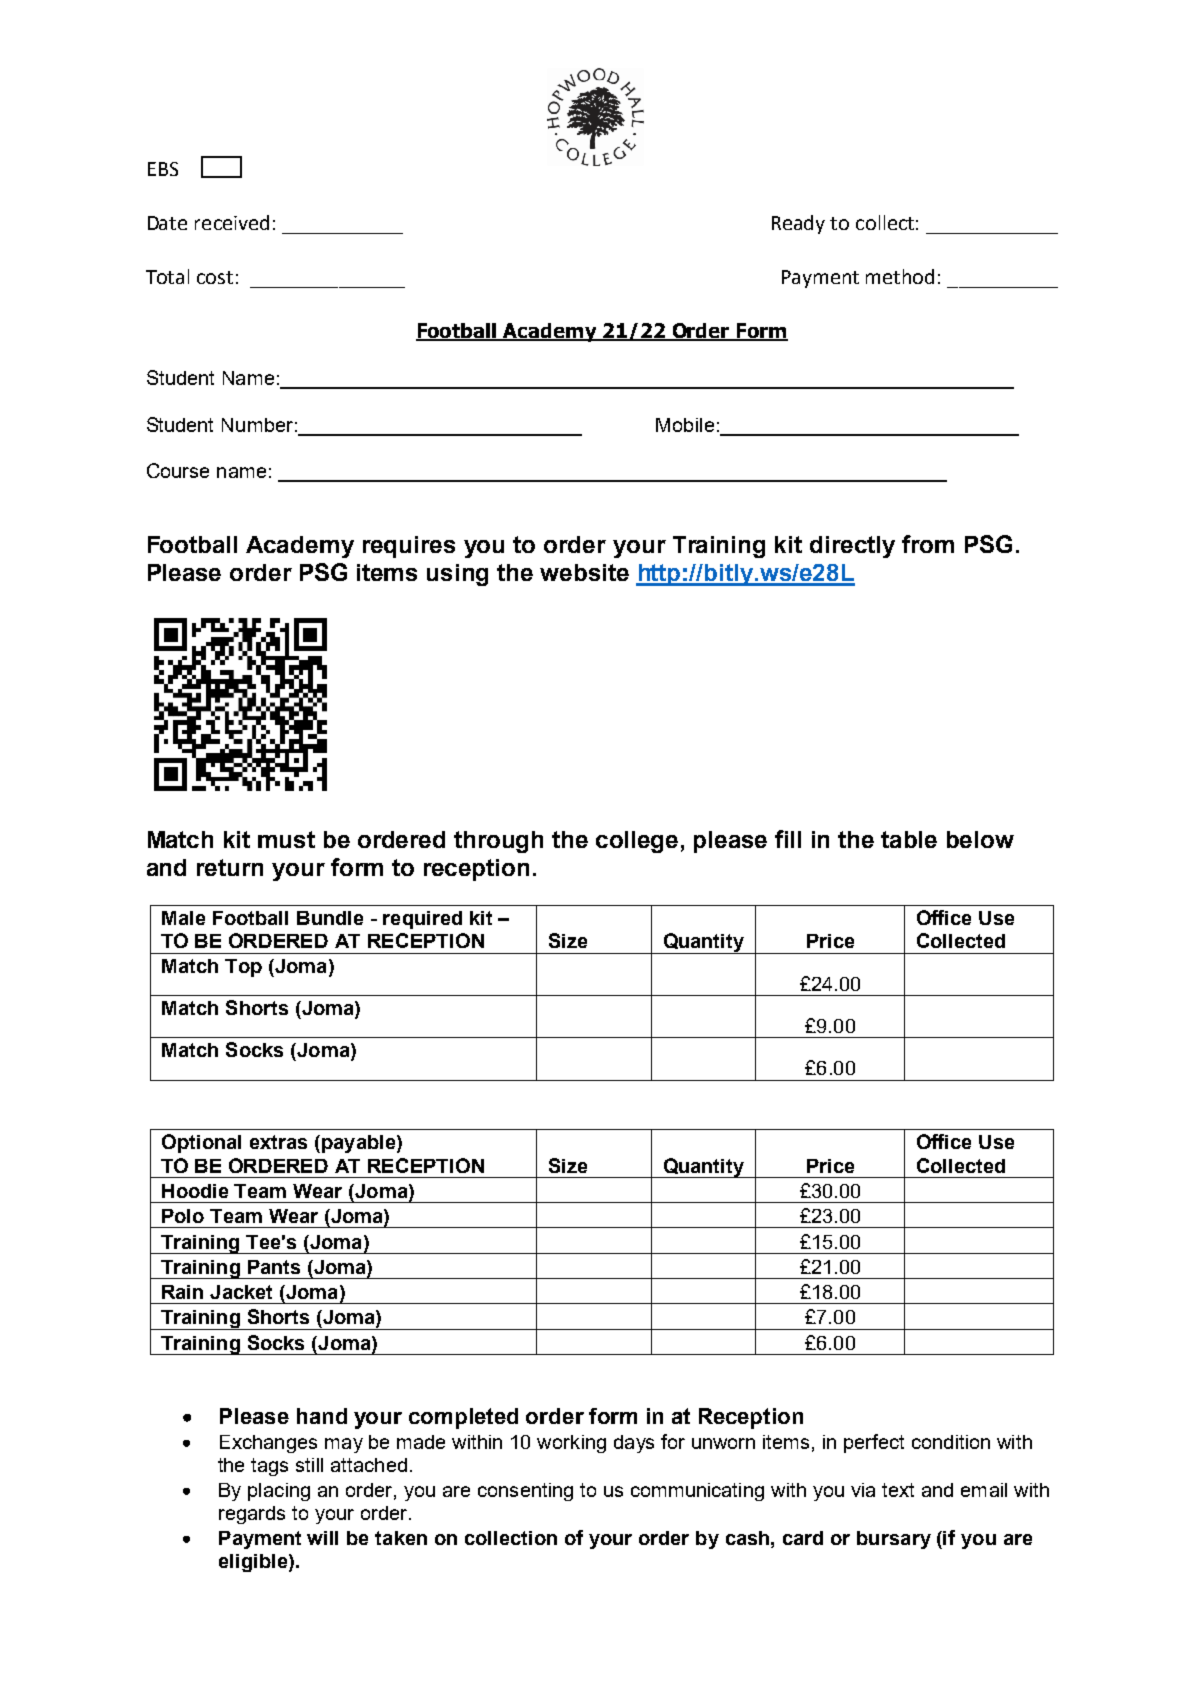  What do you see at coordinates (900, 276) in the document?
I see `method` at bounding box center [900, 276].
